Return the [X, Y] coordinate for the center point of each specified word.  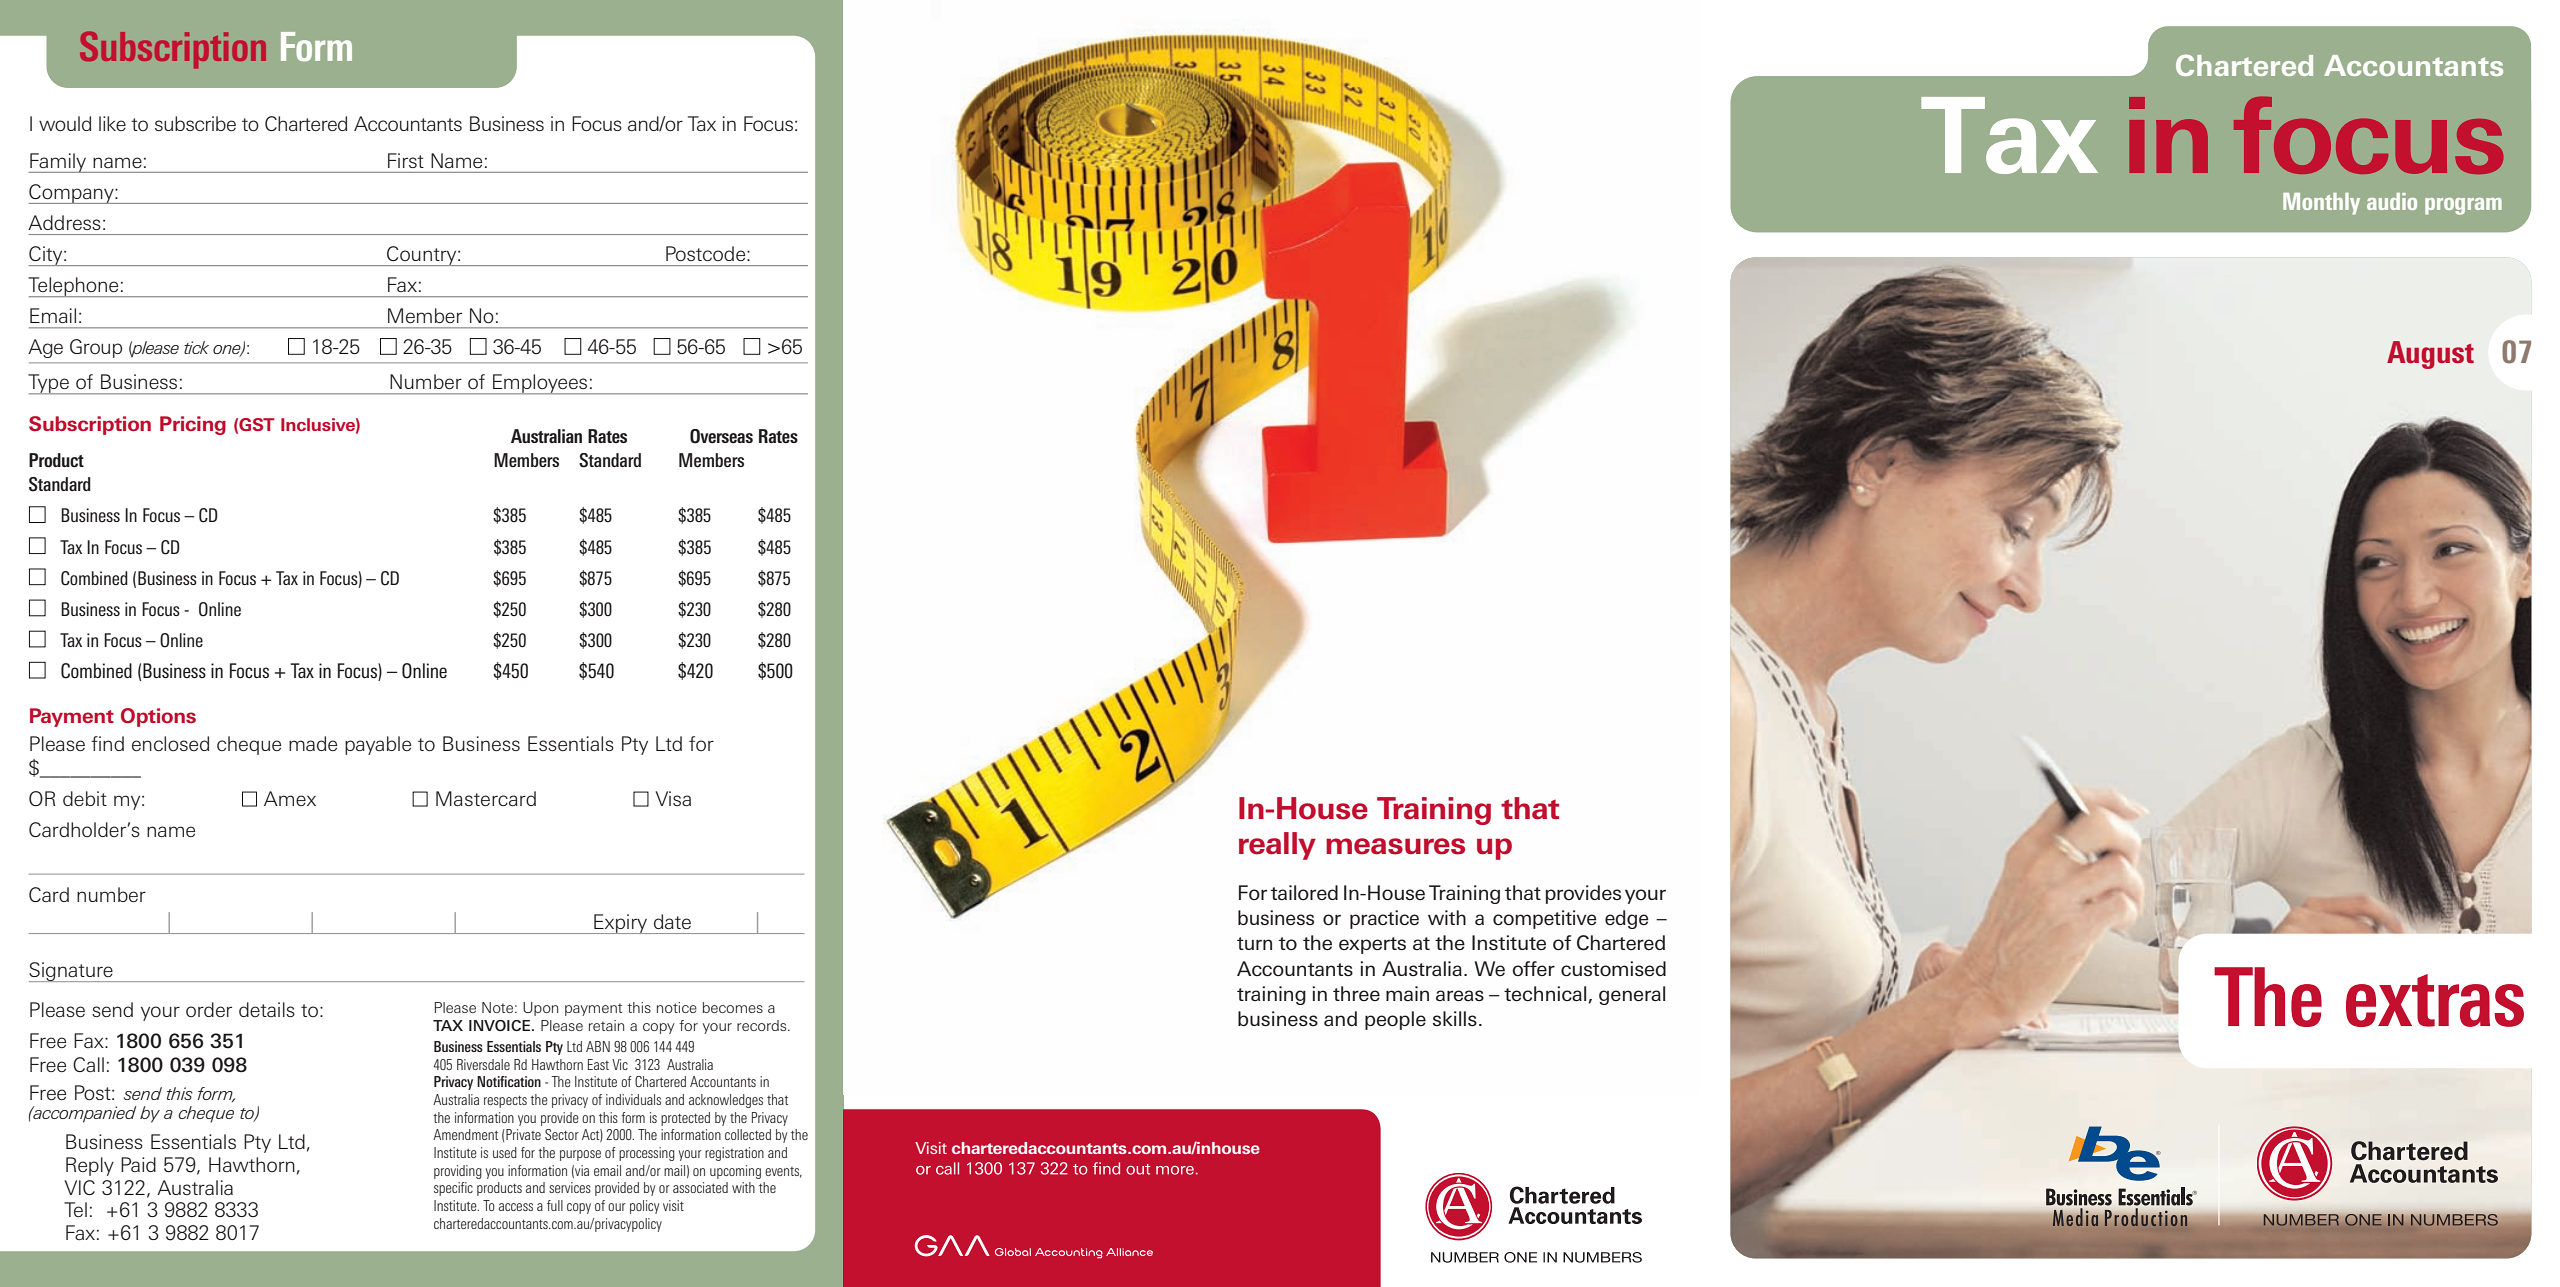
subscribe [195, 123]
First [406, 160]
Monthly [2321, 204]
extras [2435, 1000]
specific [453, 1189]
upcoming [735, 1172]
